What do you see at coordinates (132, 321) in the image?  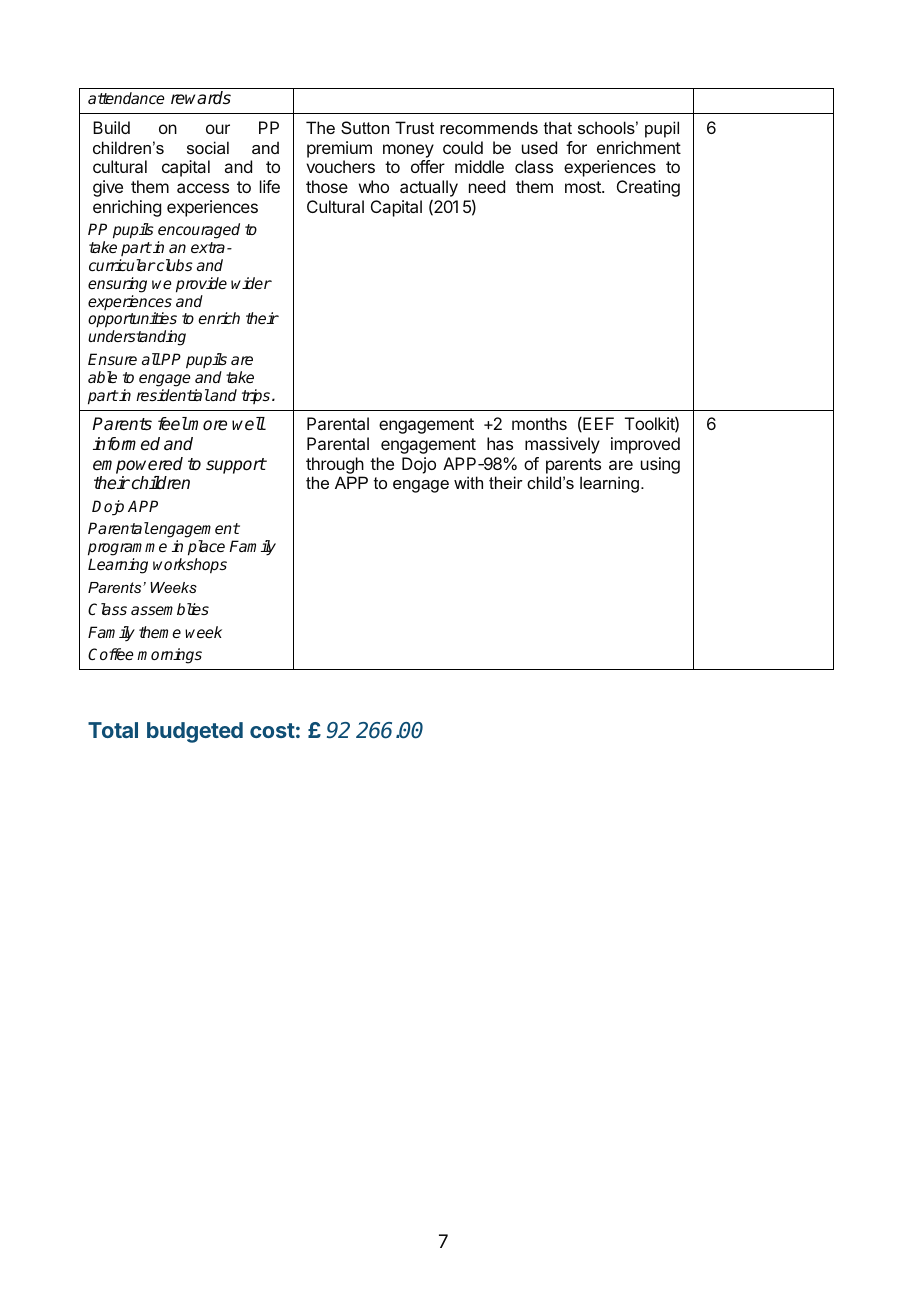 I see `opportunities` at bounding box center [132, 321].
